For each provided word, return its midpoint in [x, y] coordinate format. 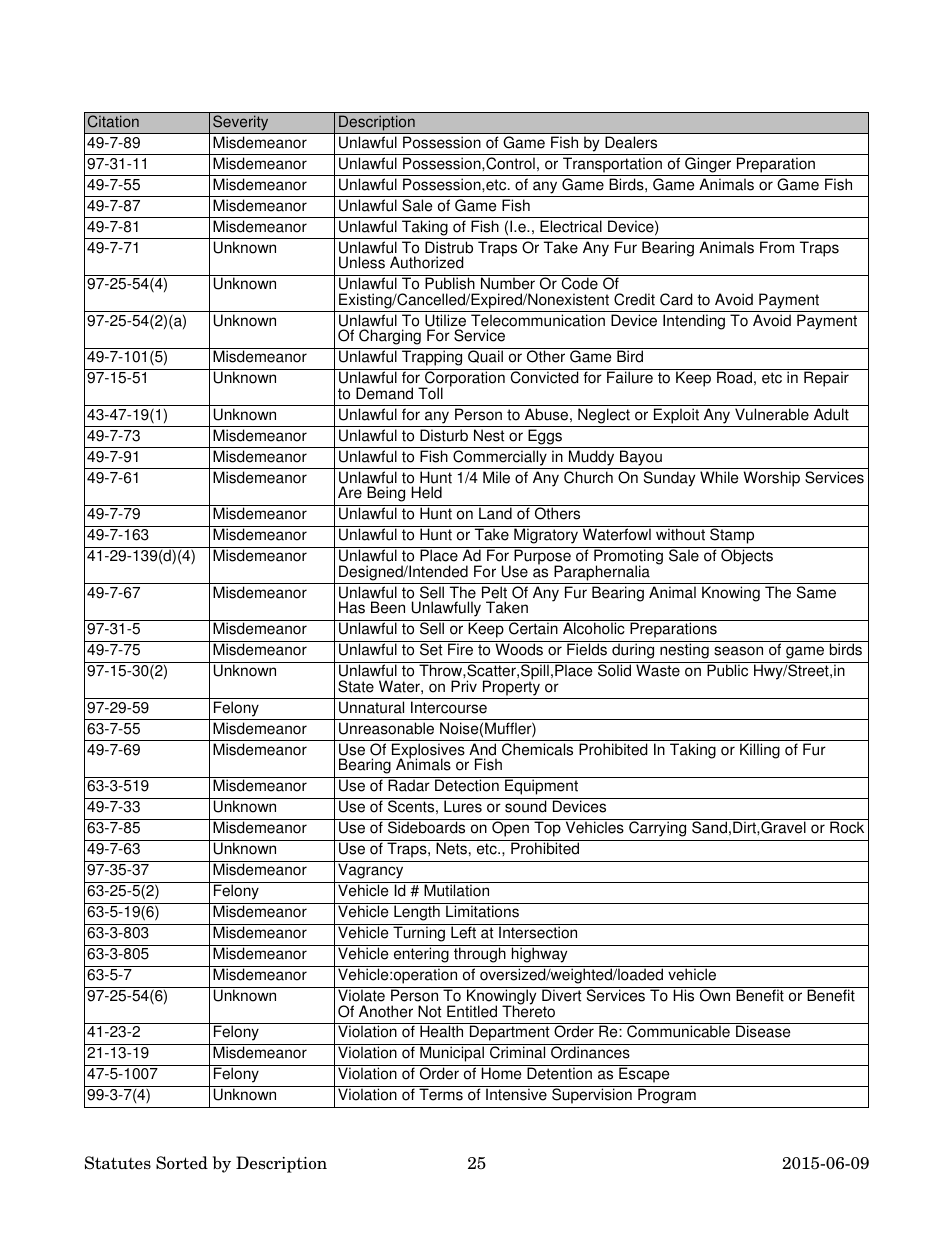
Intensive [516, 1094]
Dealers [631, 142]
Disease [763, 1031]
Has [352, 607]
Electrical [571, 226]
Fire [460, 649]
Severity [241, 124]
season [738, 651]
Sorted [182, 1163]
